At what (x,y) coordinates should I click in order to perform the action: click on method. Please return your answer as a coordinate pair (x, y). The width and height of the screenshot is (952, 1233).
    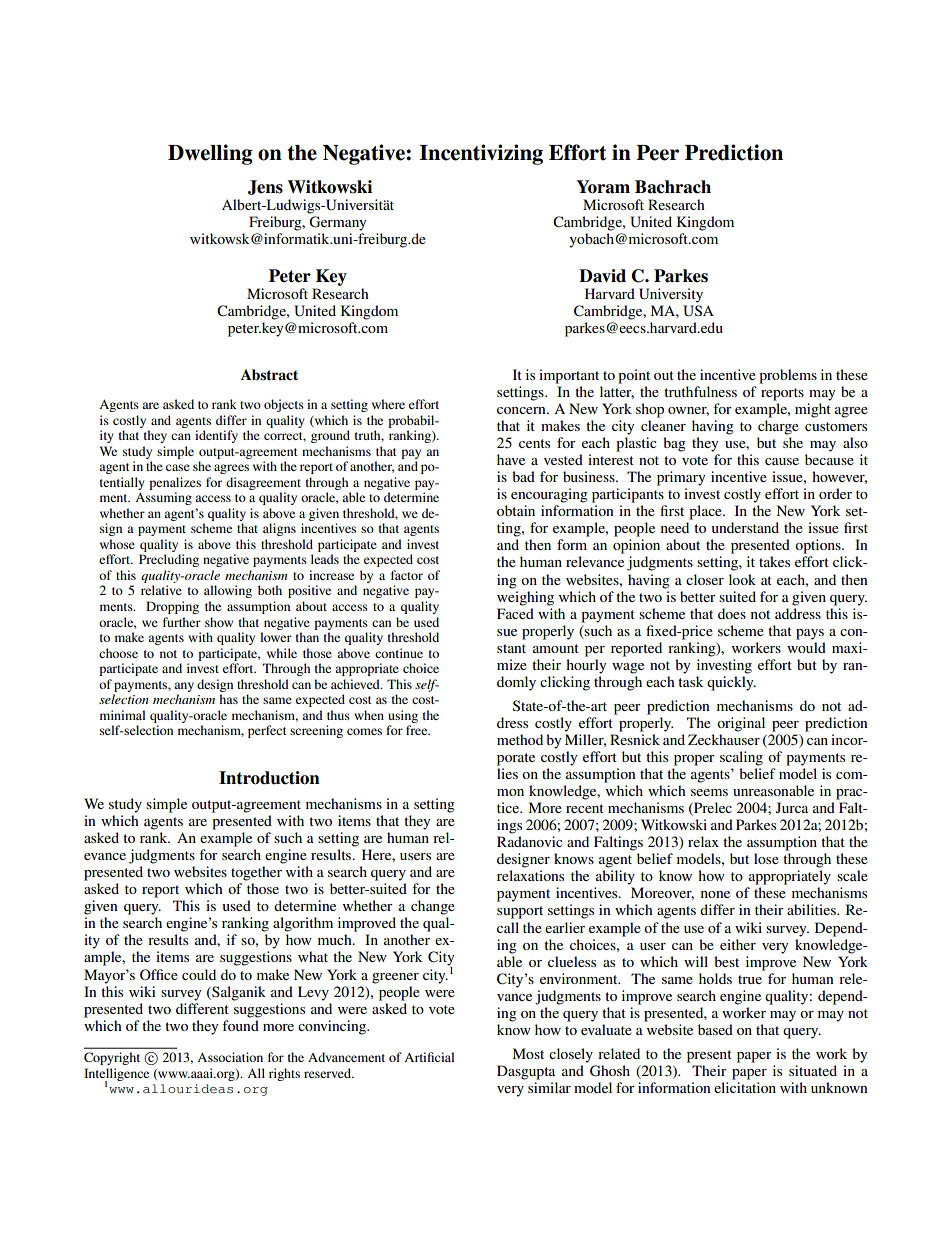
    Looking at the image, I should click on (520, 739).
